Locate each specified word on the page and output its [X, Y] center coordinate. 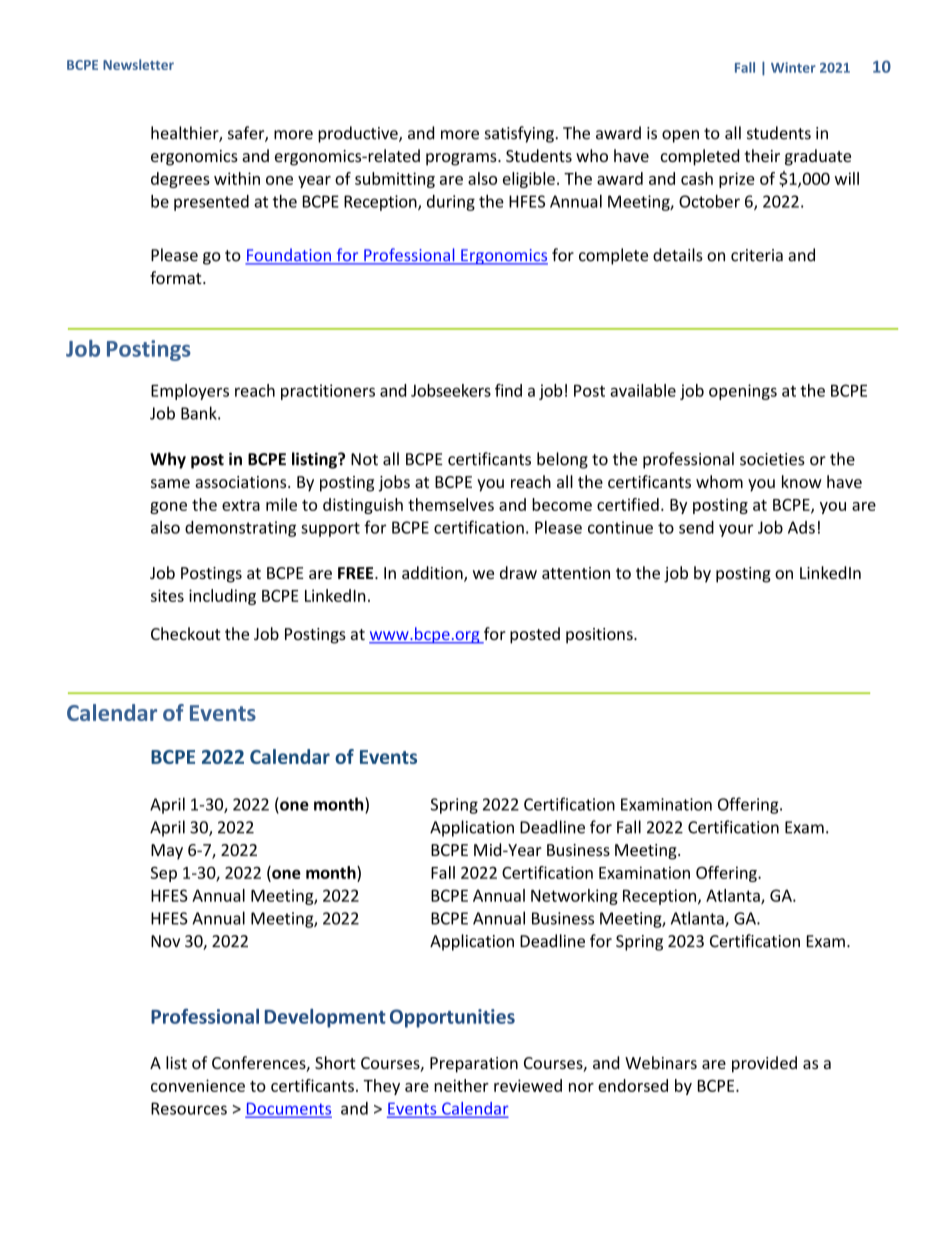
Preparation [474, 1065]
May [167, 852]
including [222, 597]
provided [764, 1064]
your [736, 530]
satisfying [520, 134]
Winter [793, 67]
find [508, 390]
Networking [574, 897]
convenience [198, 1085]
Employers [190, 392]
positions [600, 636]
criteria [757, 255]
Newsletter [138, 64]
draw [518, 572]
